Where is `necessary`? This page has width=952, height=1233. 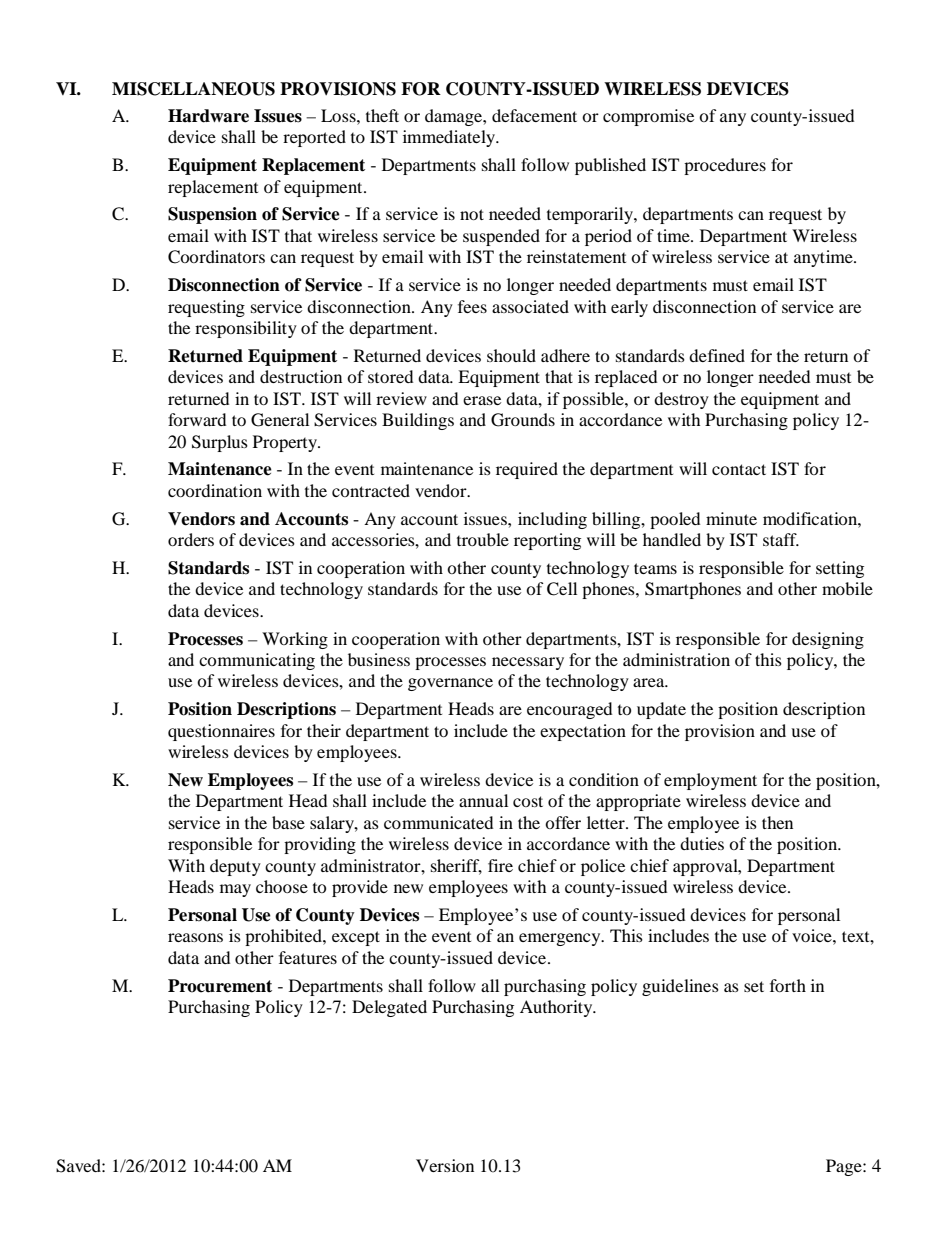 necessary is located at coordinates (528, 663).
